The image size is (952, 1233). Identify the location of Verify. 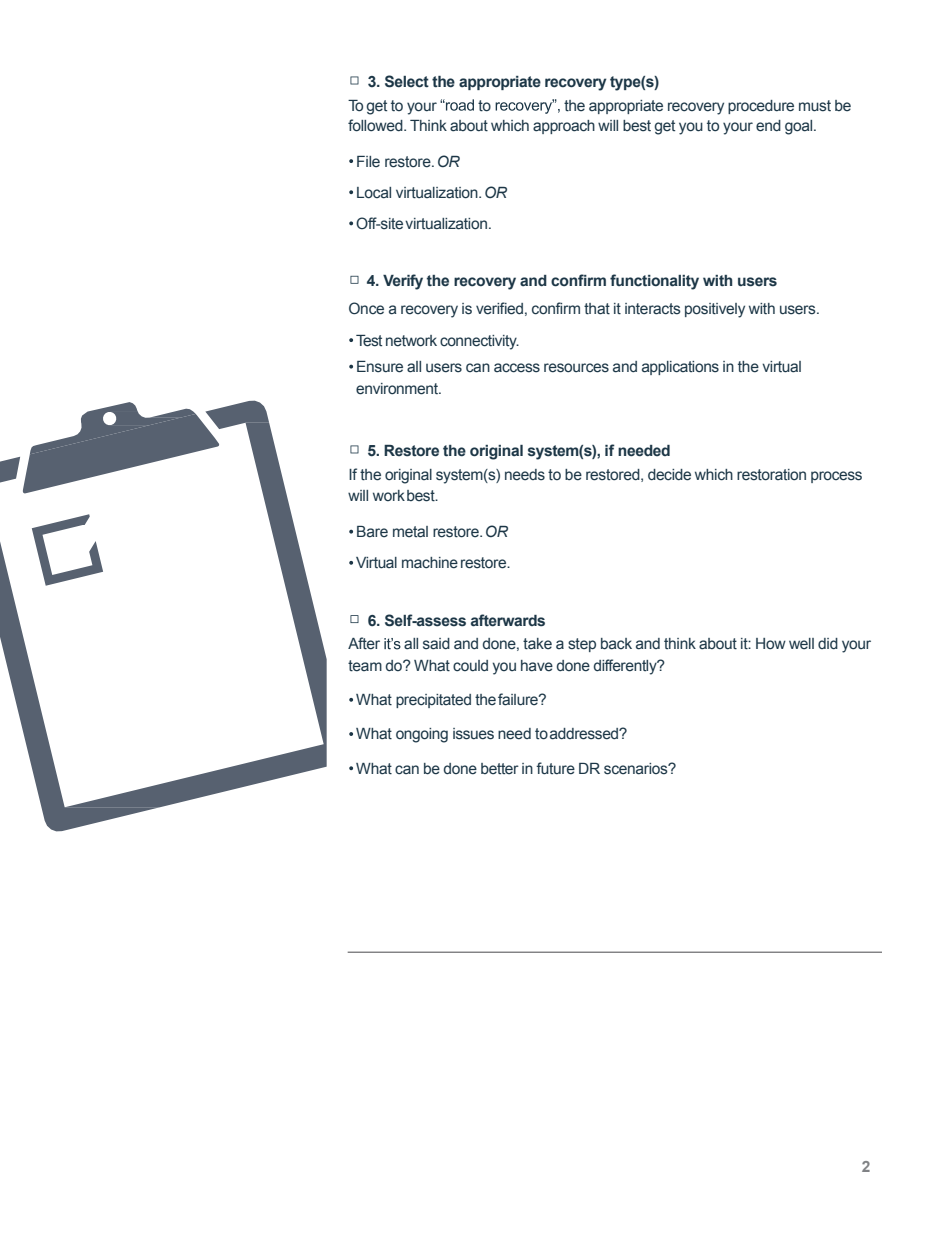
(403, 282).
